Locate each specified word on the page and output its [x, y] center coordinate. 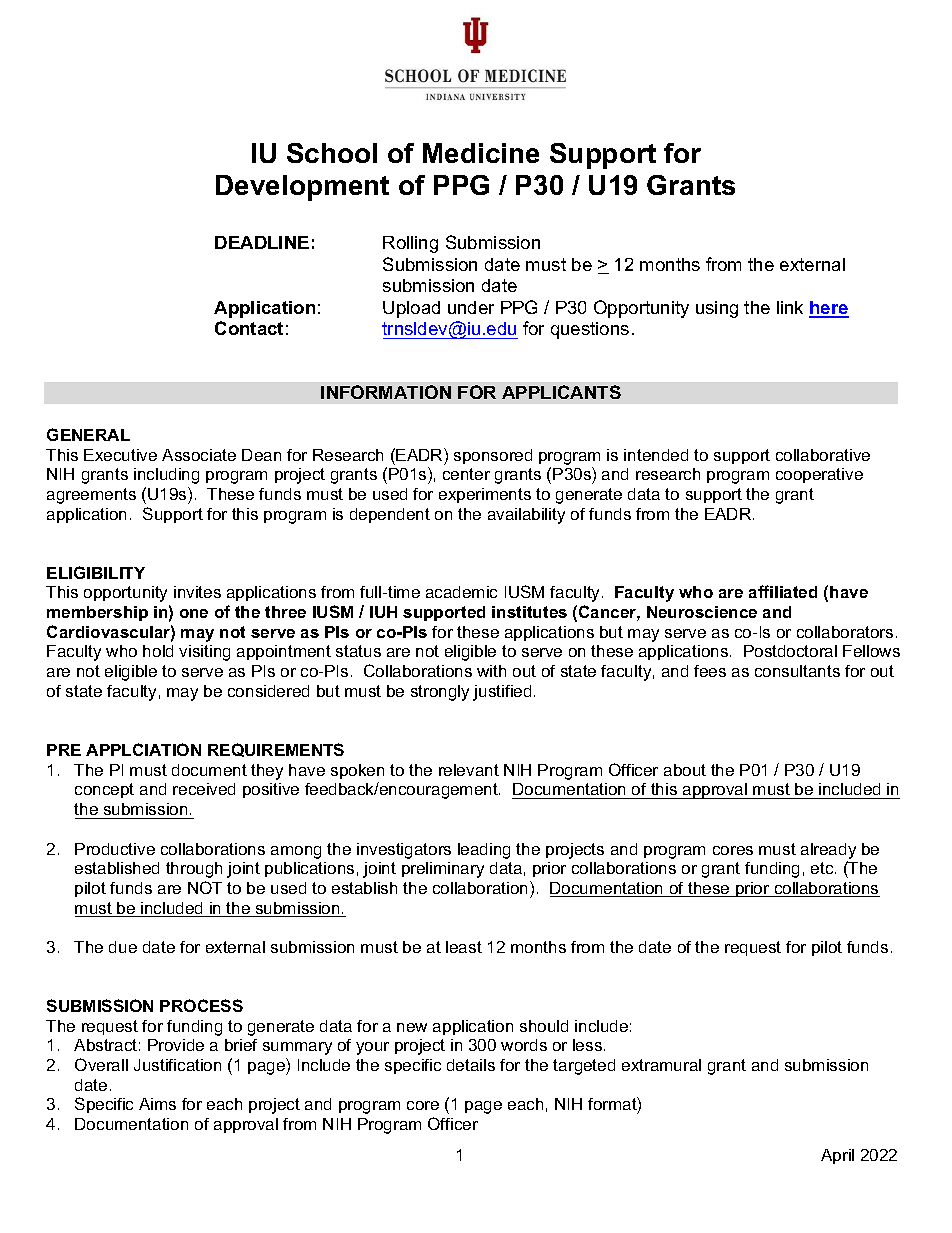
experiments [485, 495]
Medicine [481, 153]
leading [484, 851]
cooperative [819, 475]
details [471, 1065]
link [790, 307]
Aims [157, 1104]
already [828, 851]
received [204, 789]
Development [302, 188]
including [166, 476]
